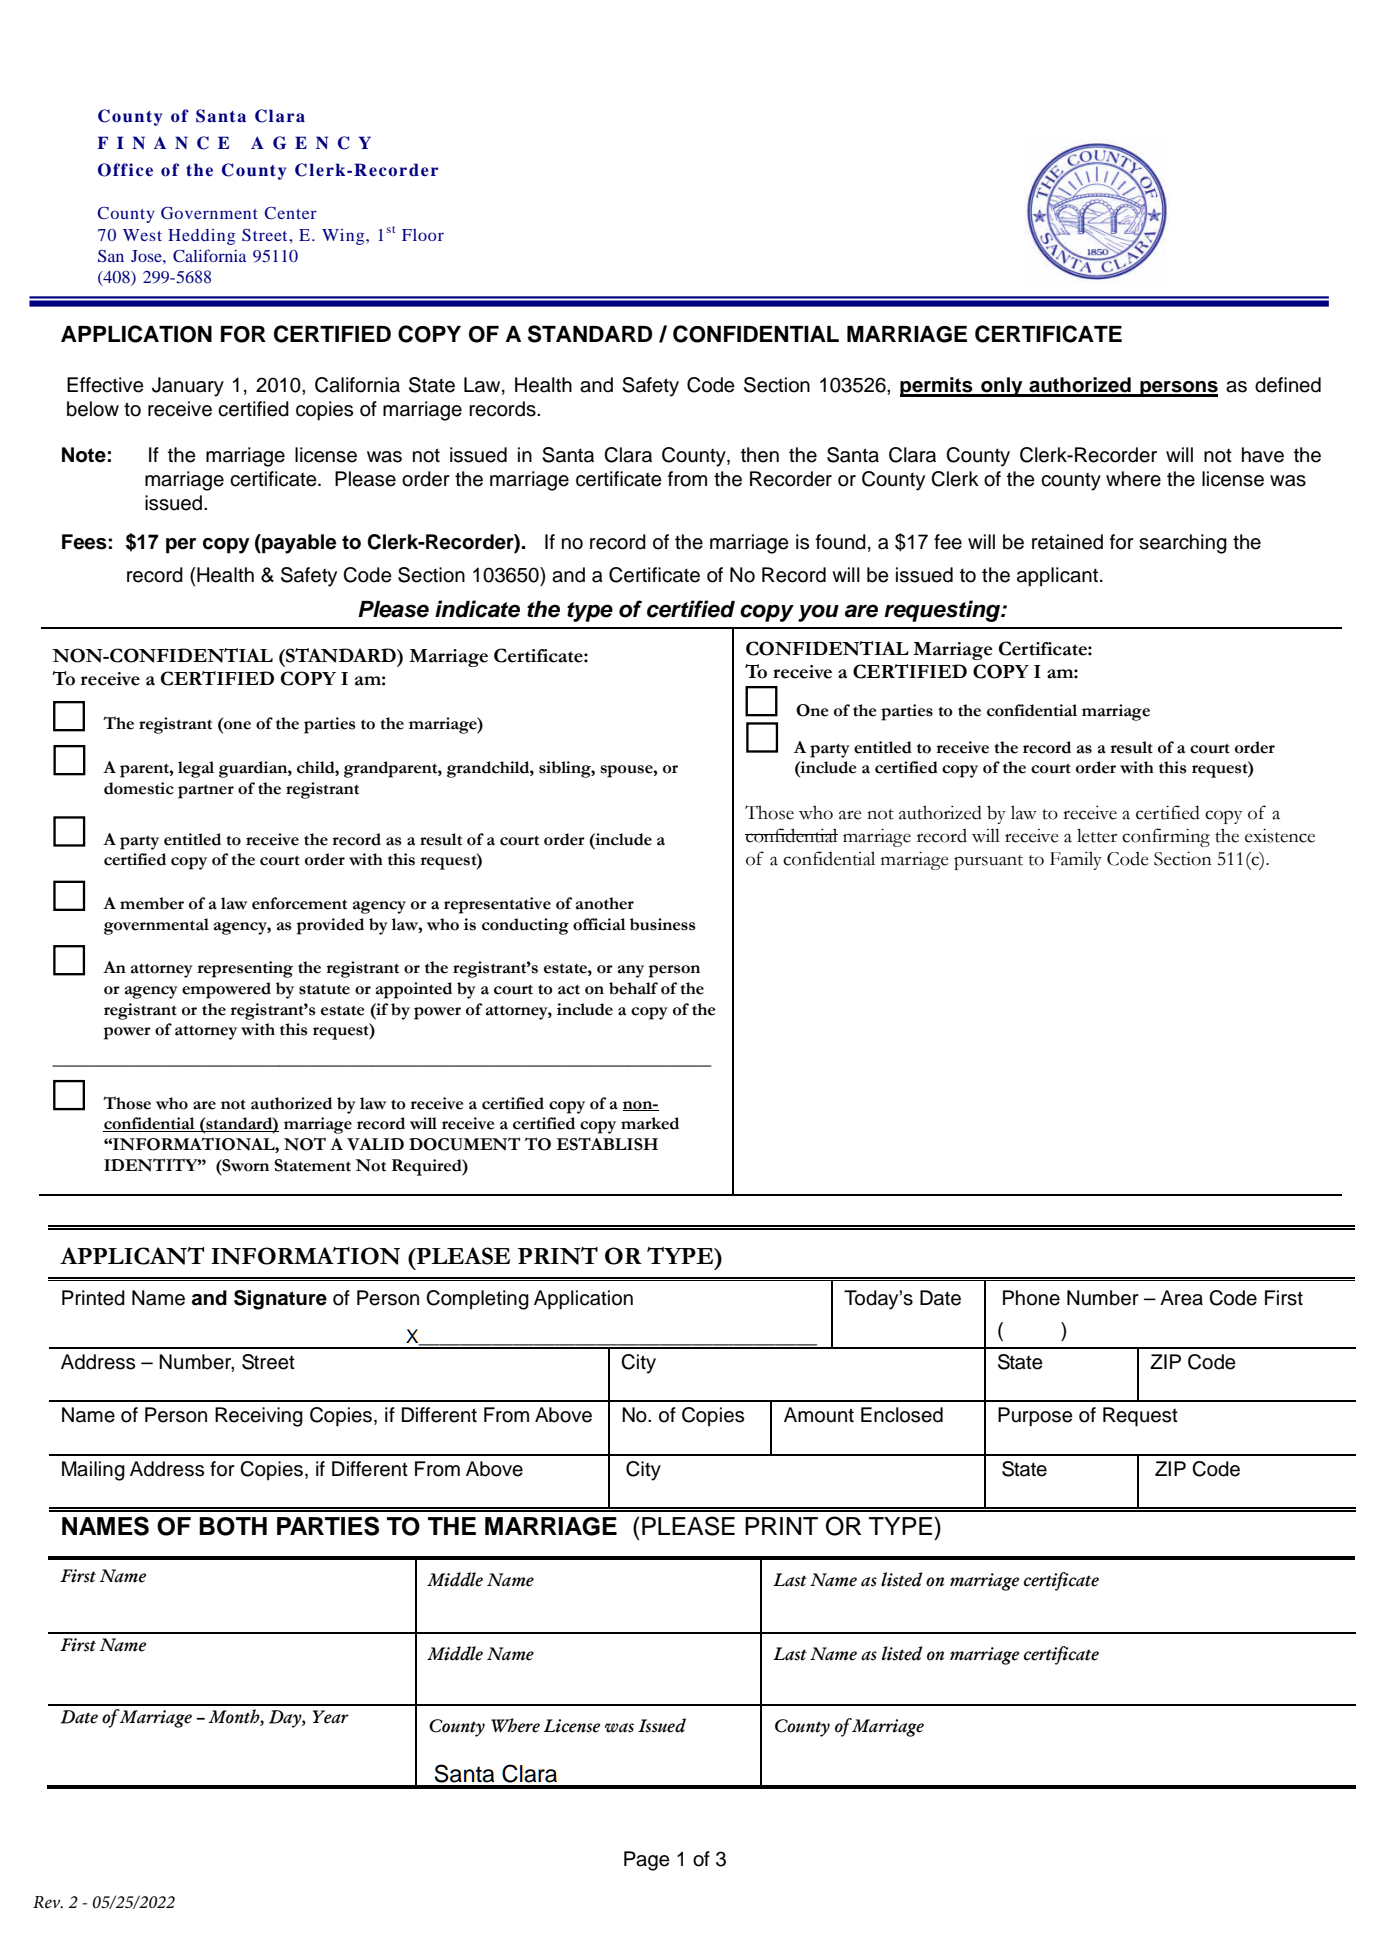 The height and width of the screenshot is (1951, 1379). Describe the element at coordinates (818, 613) in the screenshot. I see `you` at that location.
